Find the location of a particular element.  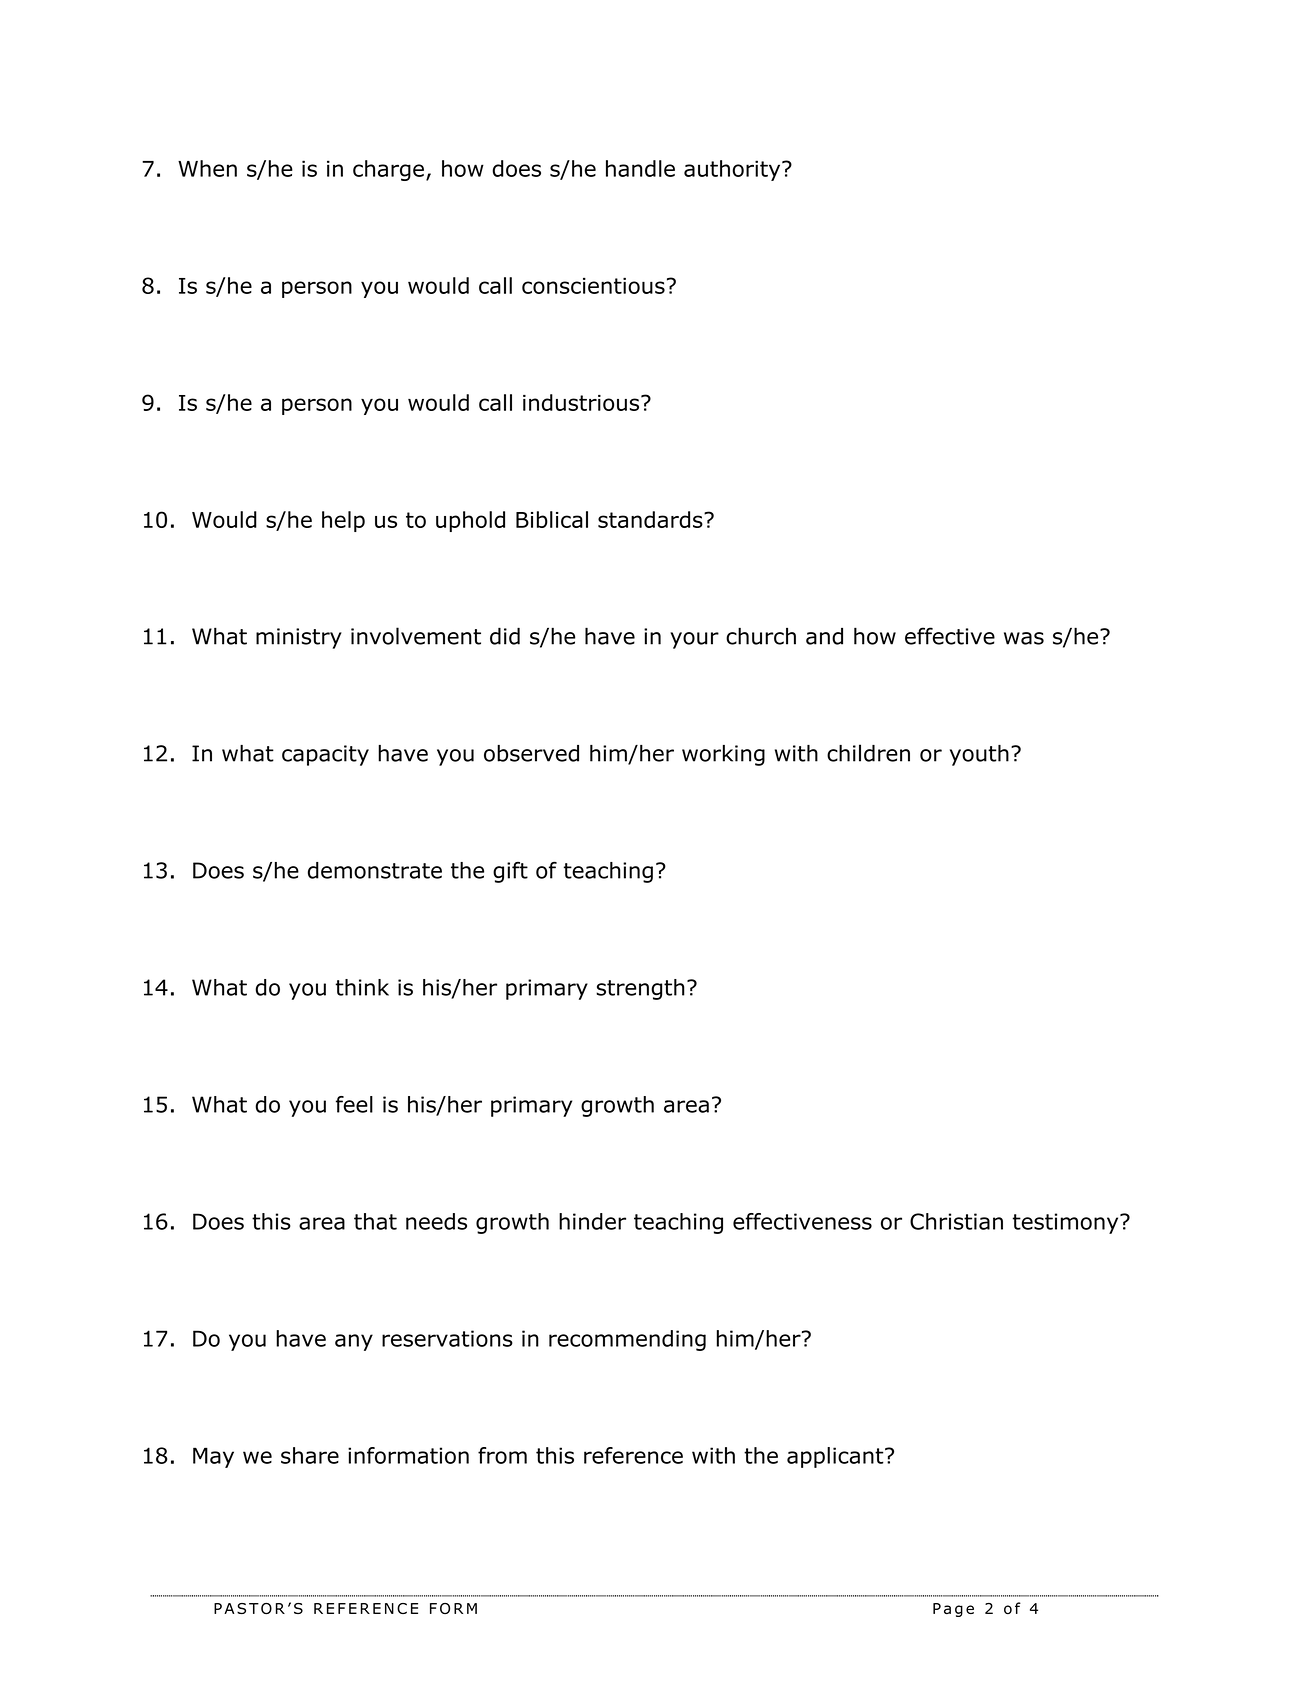

Christian is located at coordinates (956, 1221).
